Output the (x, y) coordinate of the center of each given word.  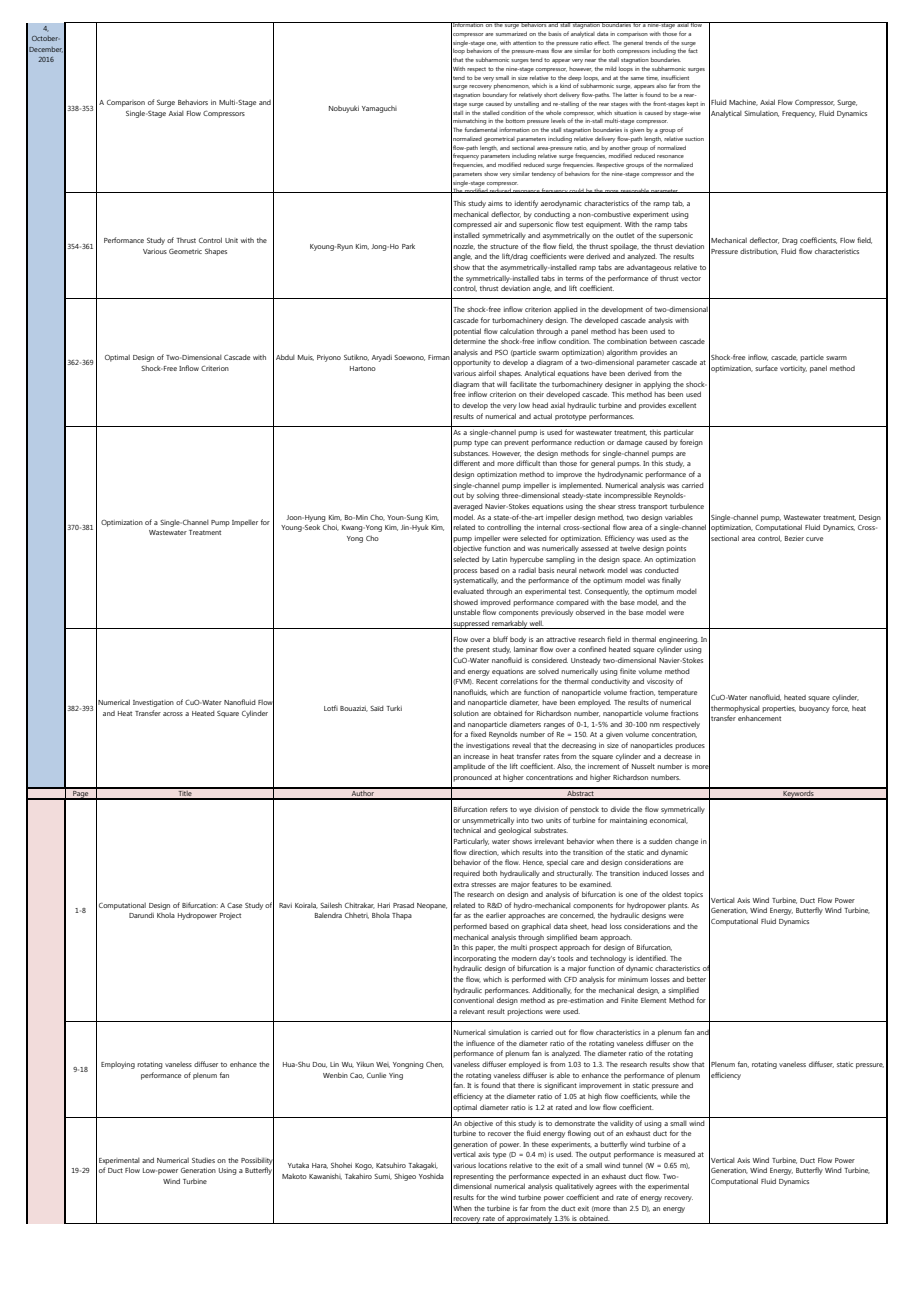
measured (679, 1154)
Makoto (294, 1176)
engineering (678, 641)
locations (492, 1165)
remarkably (509, 624)
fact (693, 49)
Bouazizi (354, 709)
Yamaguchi (379, 109)
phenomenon (512, 86)
